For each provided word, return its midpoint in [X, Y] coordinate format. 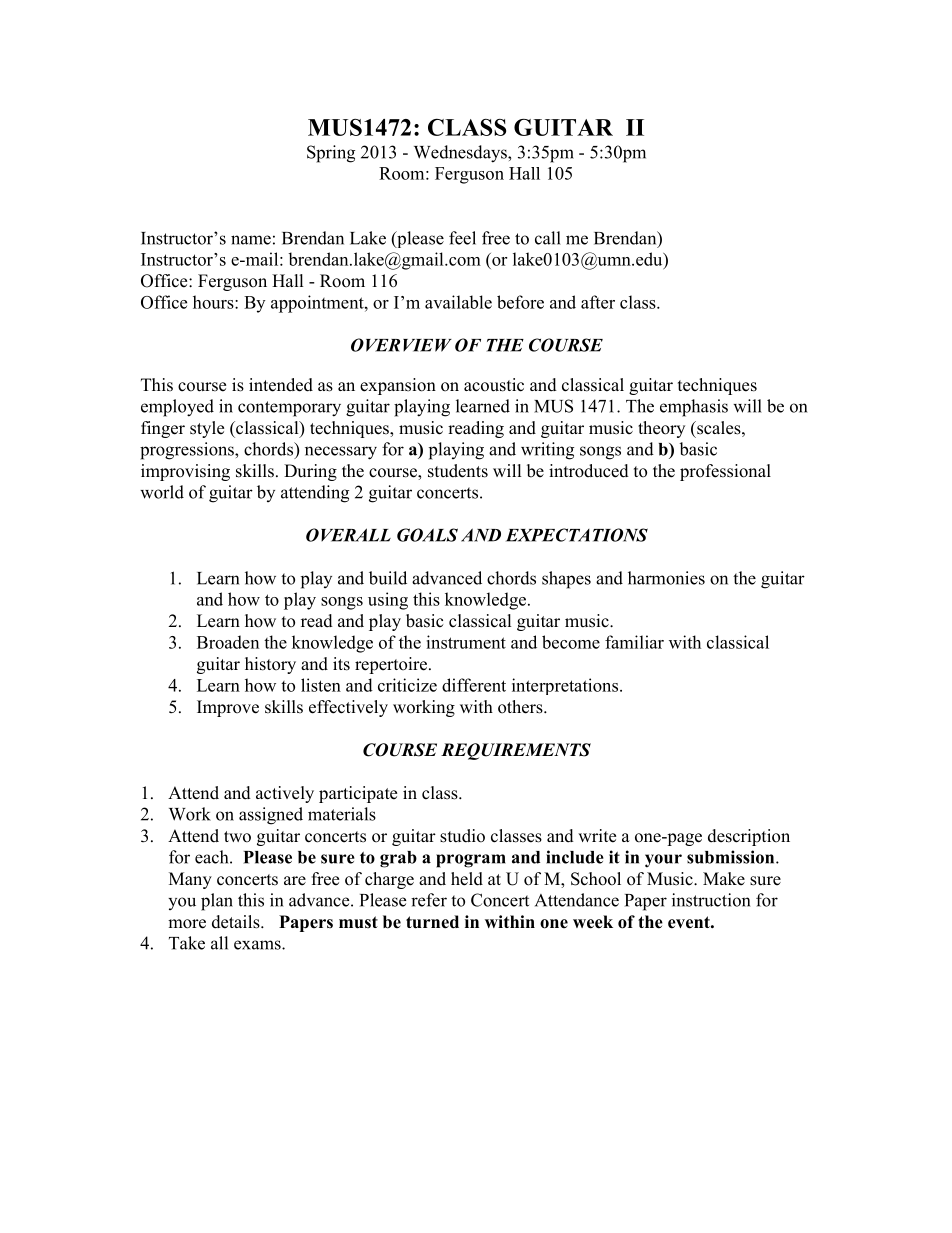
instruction [711, 900]
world [162, 492]
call [548, 238]
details [237, 922]
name [251, 240]
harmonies [666, 578]
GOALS [427, 535]
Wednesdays [461, 154]
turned [432, 922]
